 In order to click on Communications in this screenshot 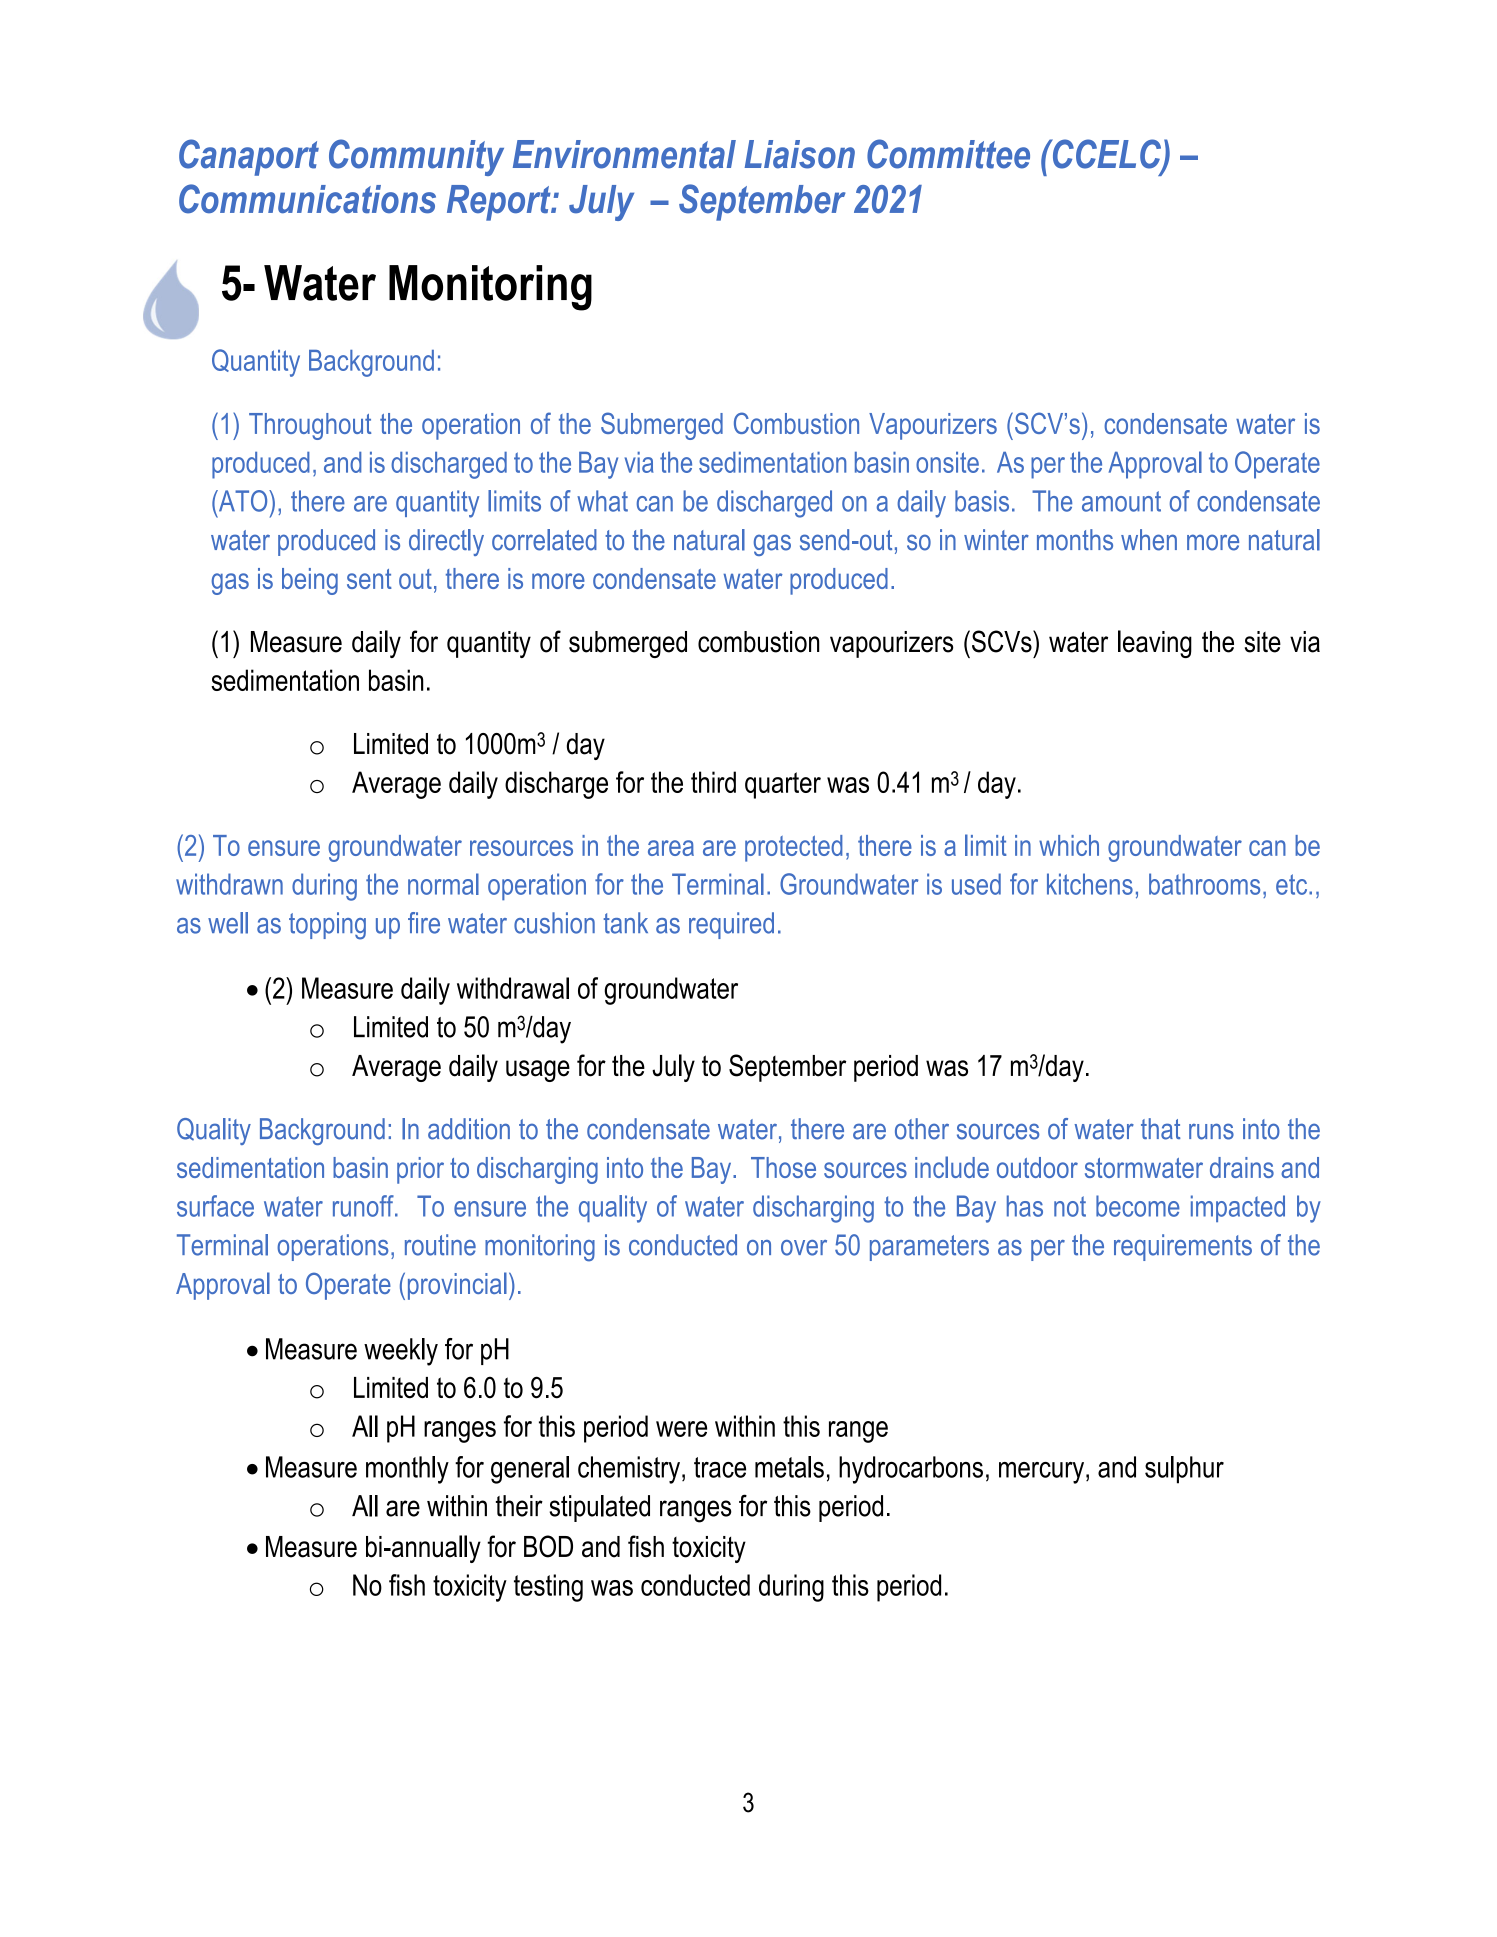, I will do `click(307, 199)`.
